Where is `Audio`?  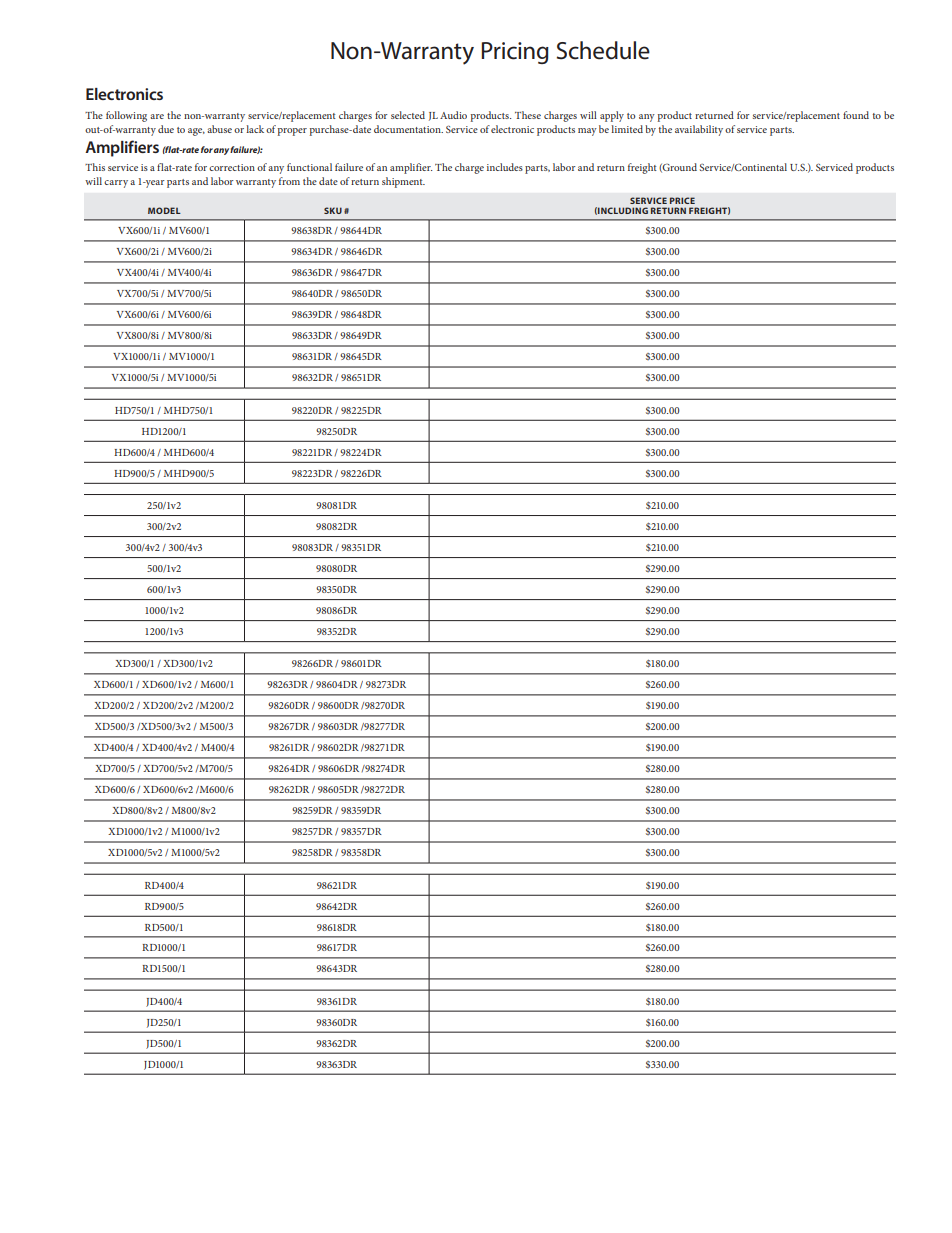
Audio is located at coordinates (453, 115).
